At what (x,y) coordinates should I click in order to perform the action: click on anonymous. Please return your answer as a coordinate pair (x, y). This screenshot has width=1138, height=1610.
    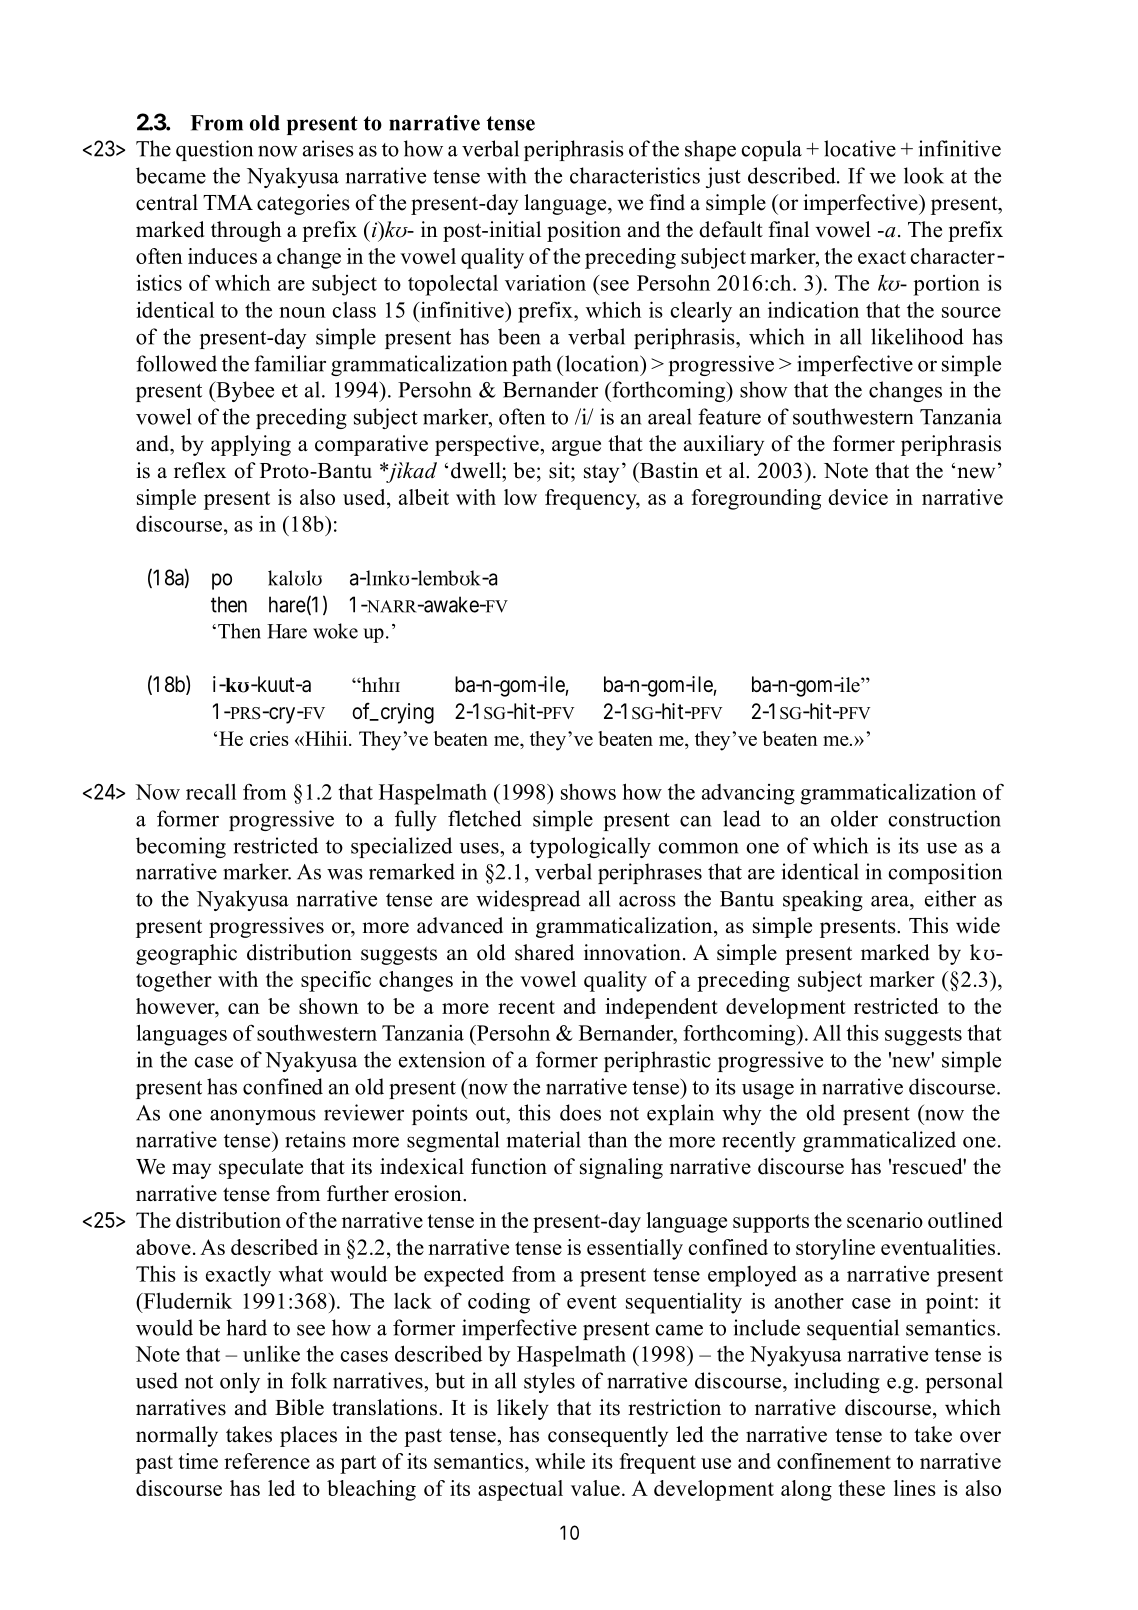
    Looking at the image, I should click on (263, 1117).
